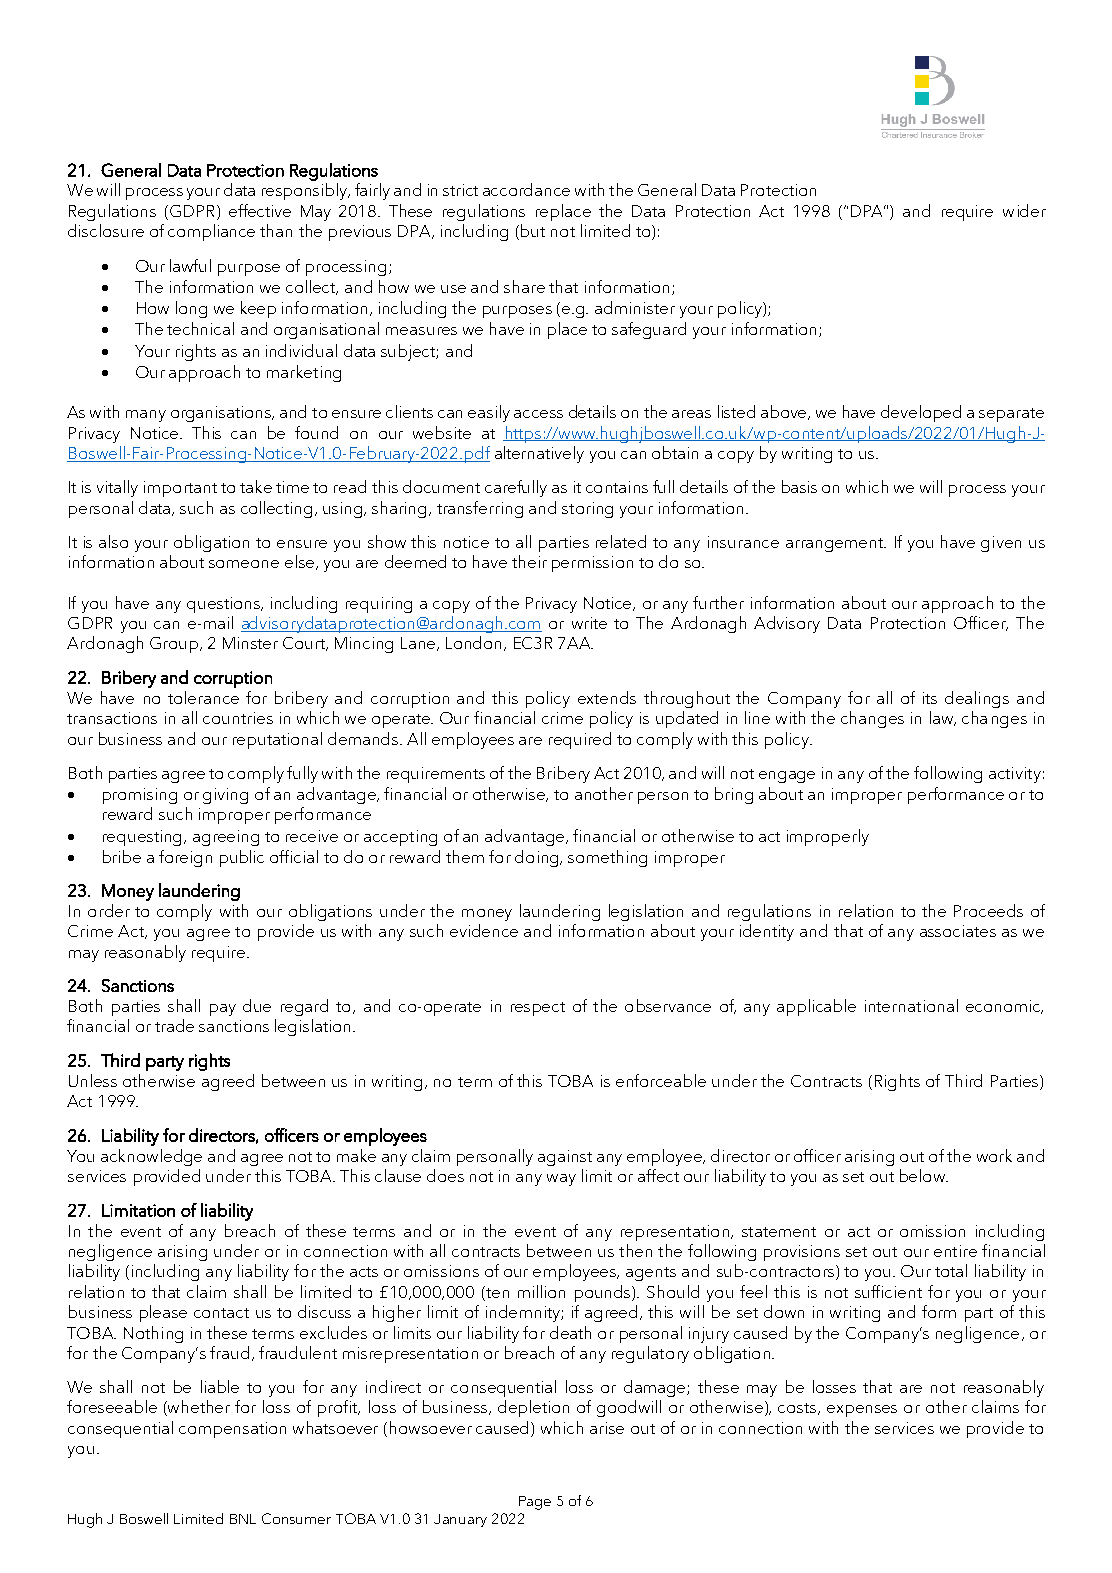 Image resolution: width=1112 pixels, height=1573 pixels. I want to click on wider, so click(1024, 210).
